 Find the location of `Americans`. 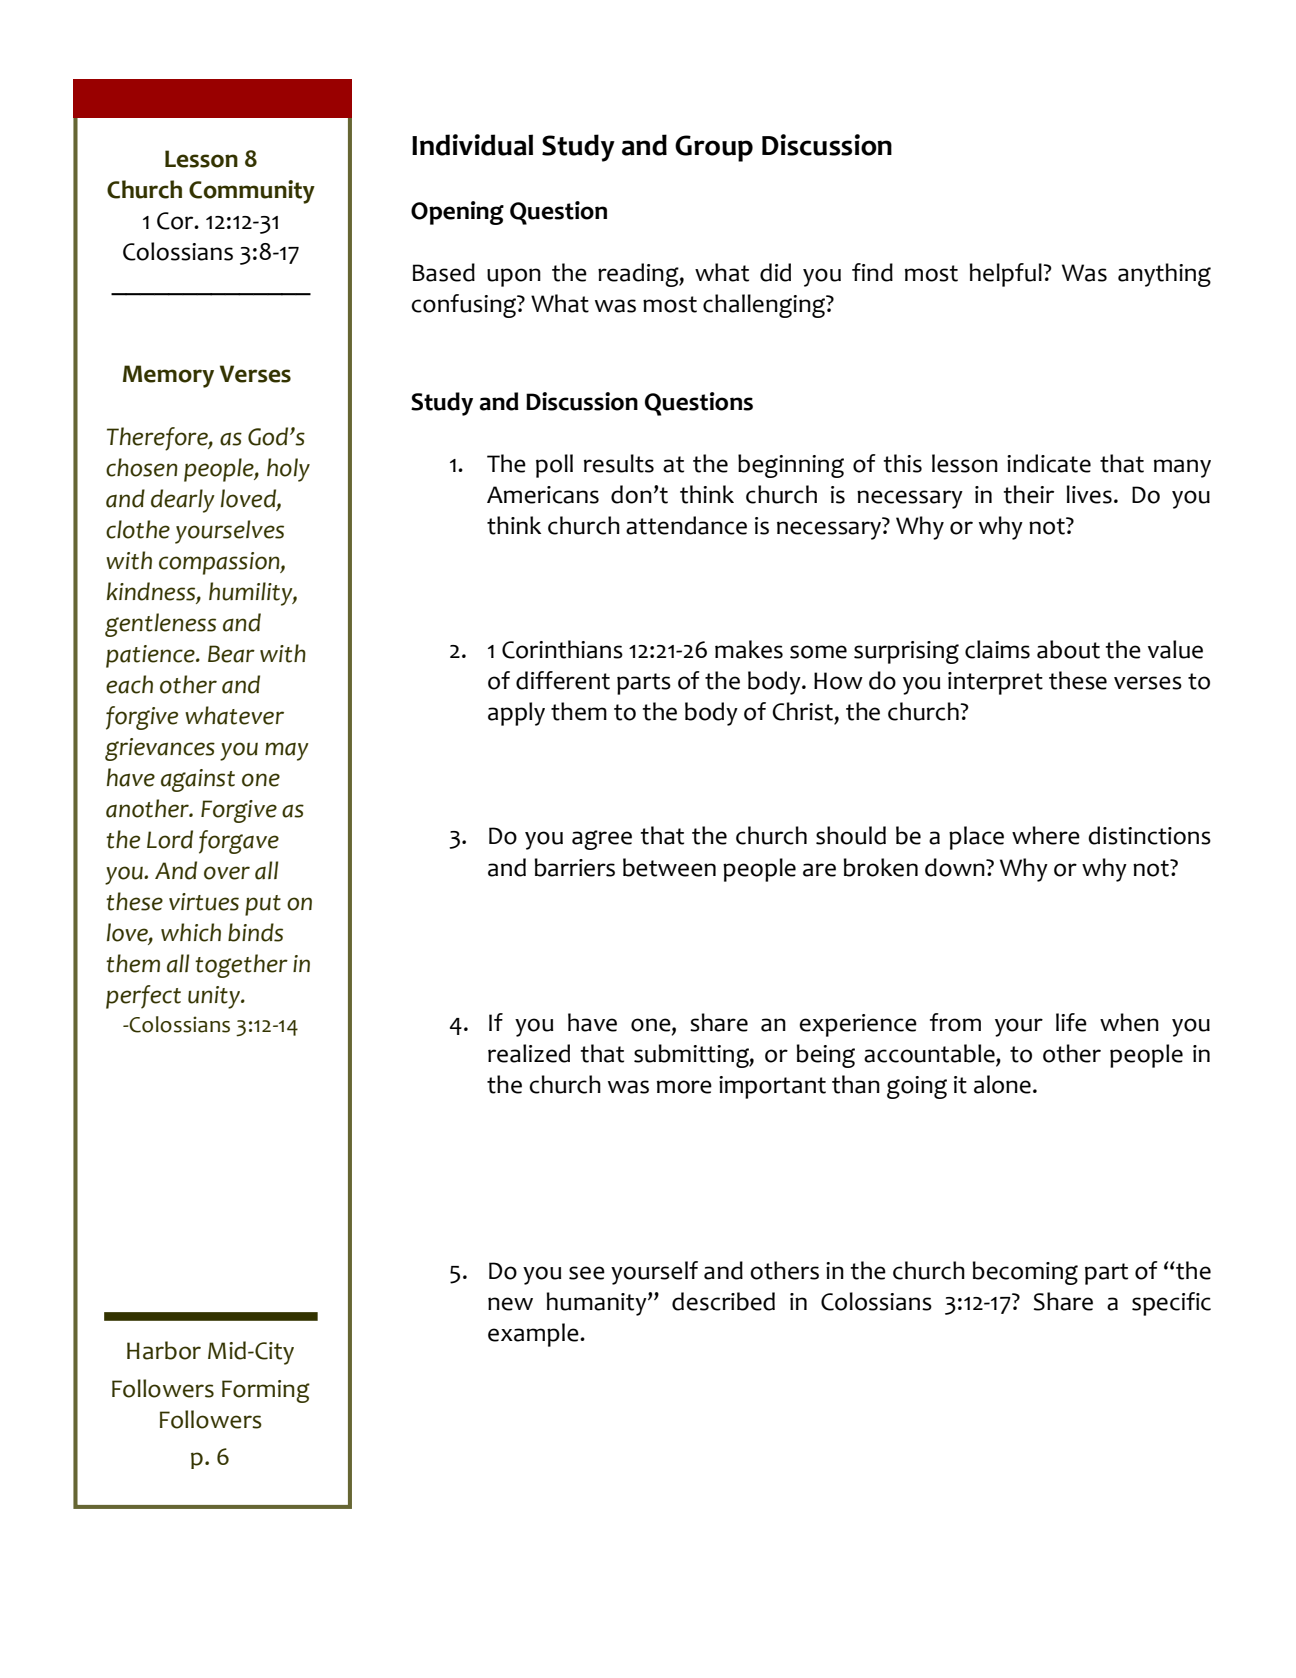

Americans is located at coordinates (543, 495).
